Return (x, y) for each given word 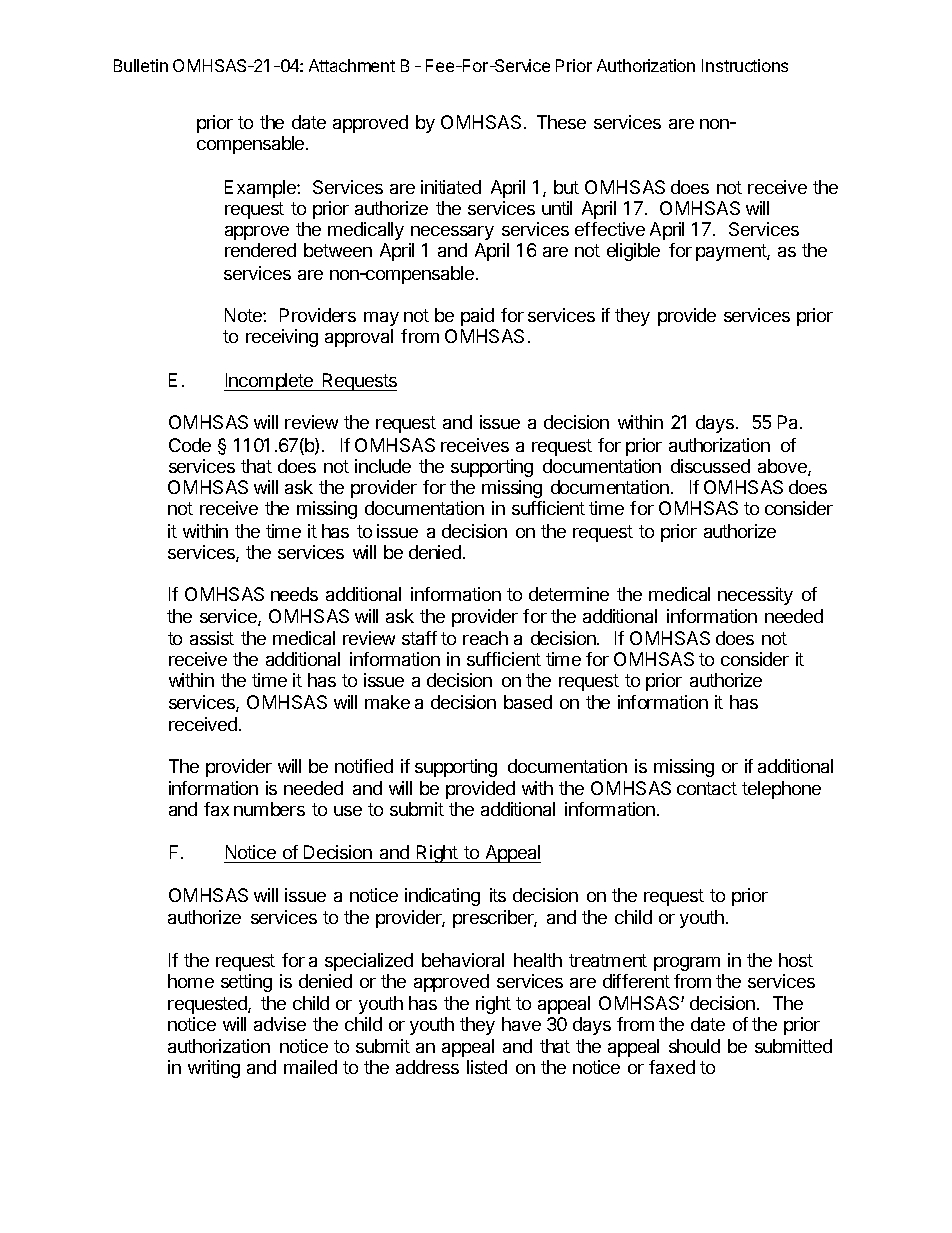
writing (214, 1069)
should (694, 1046)
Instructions (745, 65)
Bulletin (141, 65)
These (561, 122)
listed (487, 1067)
